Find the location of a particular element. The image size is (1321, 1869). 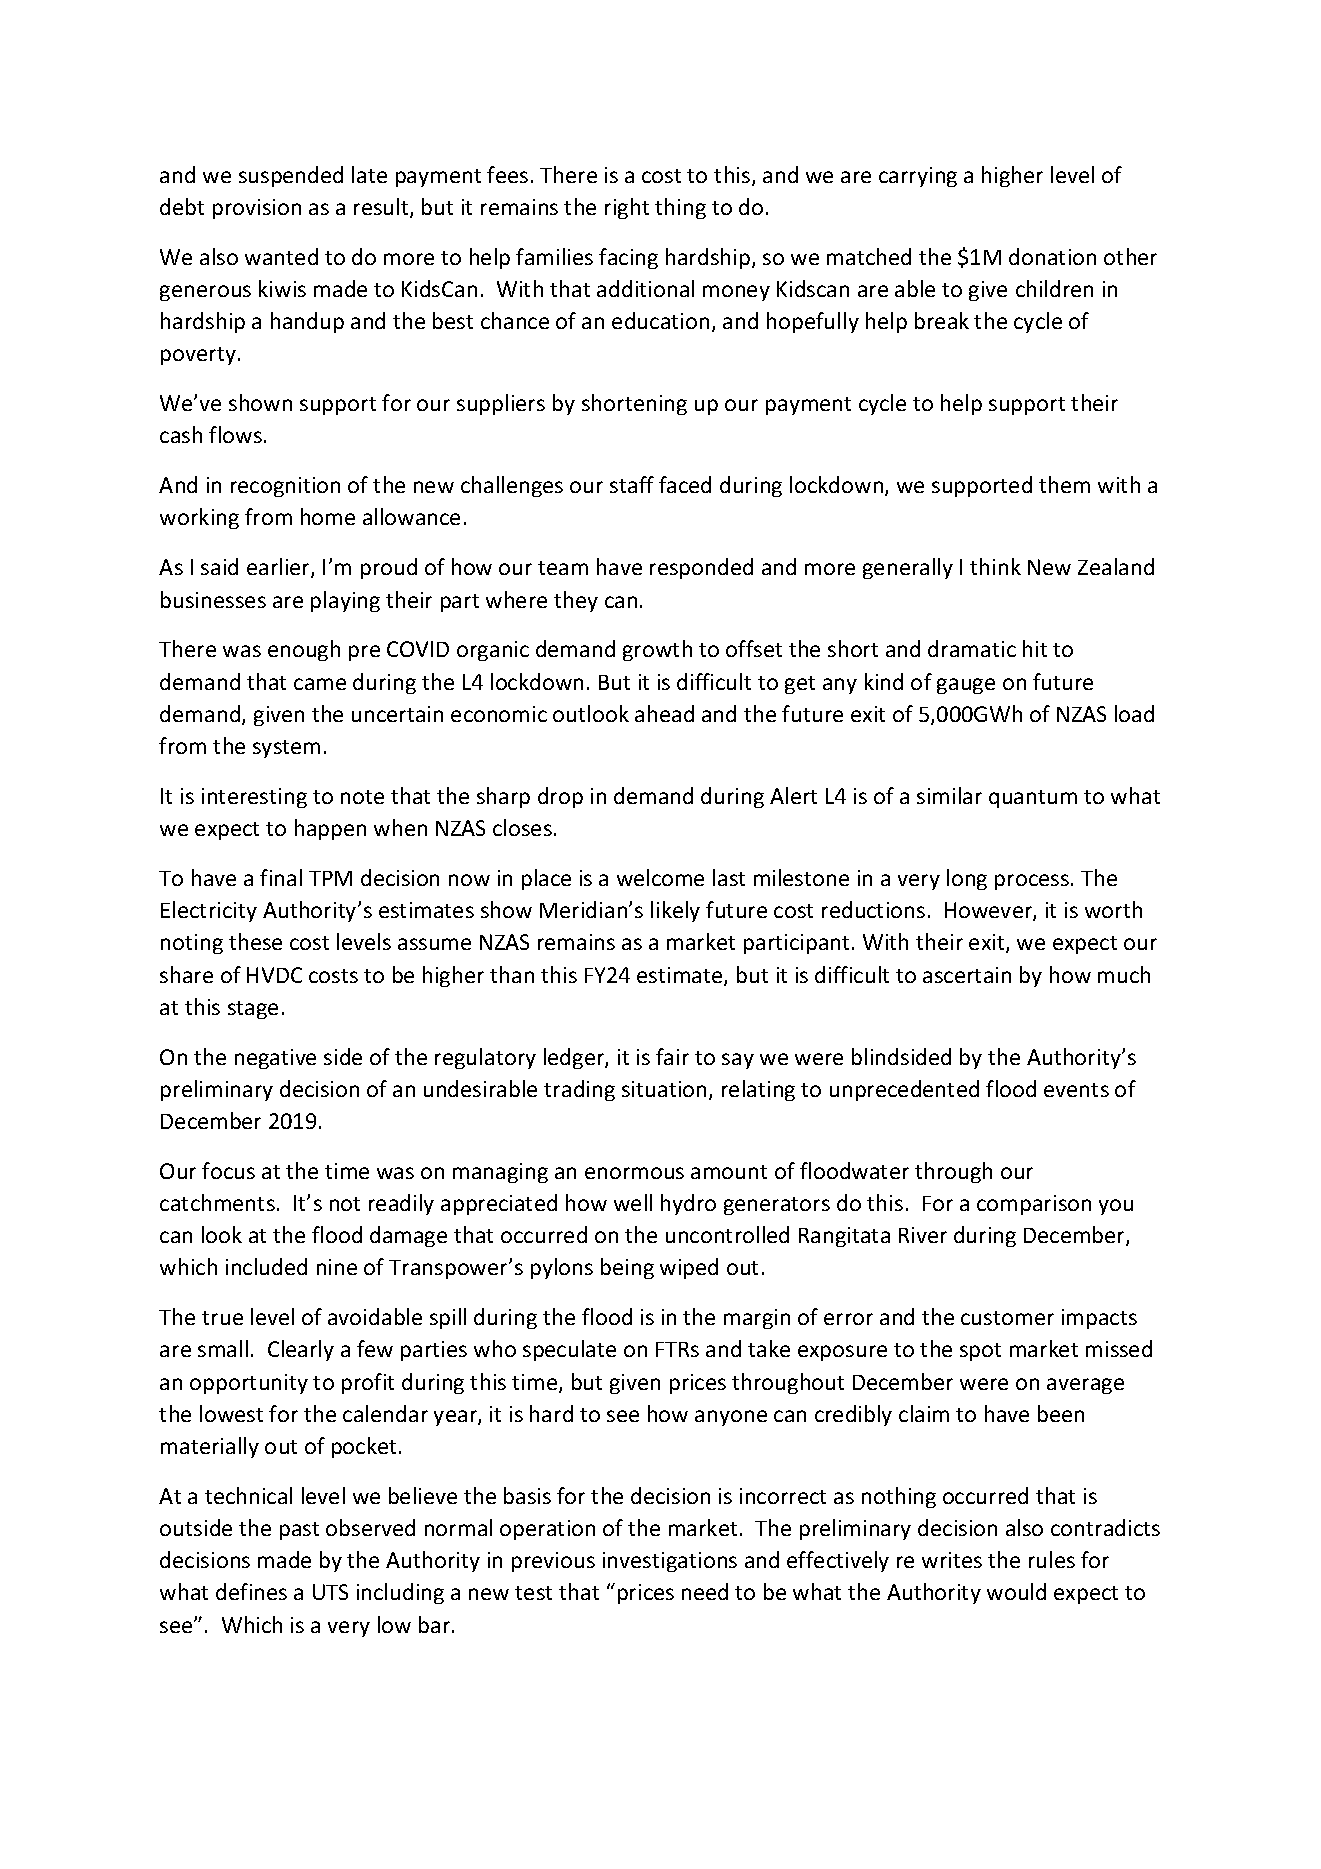

situation is located at coordinates (664, 1089).
